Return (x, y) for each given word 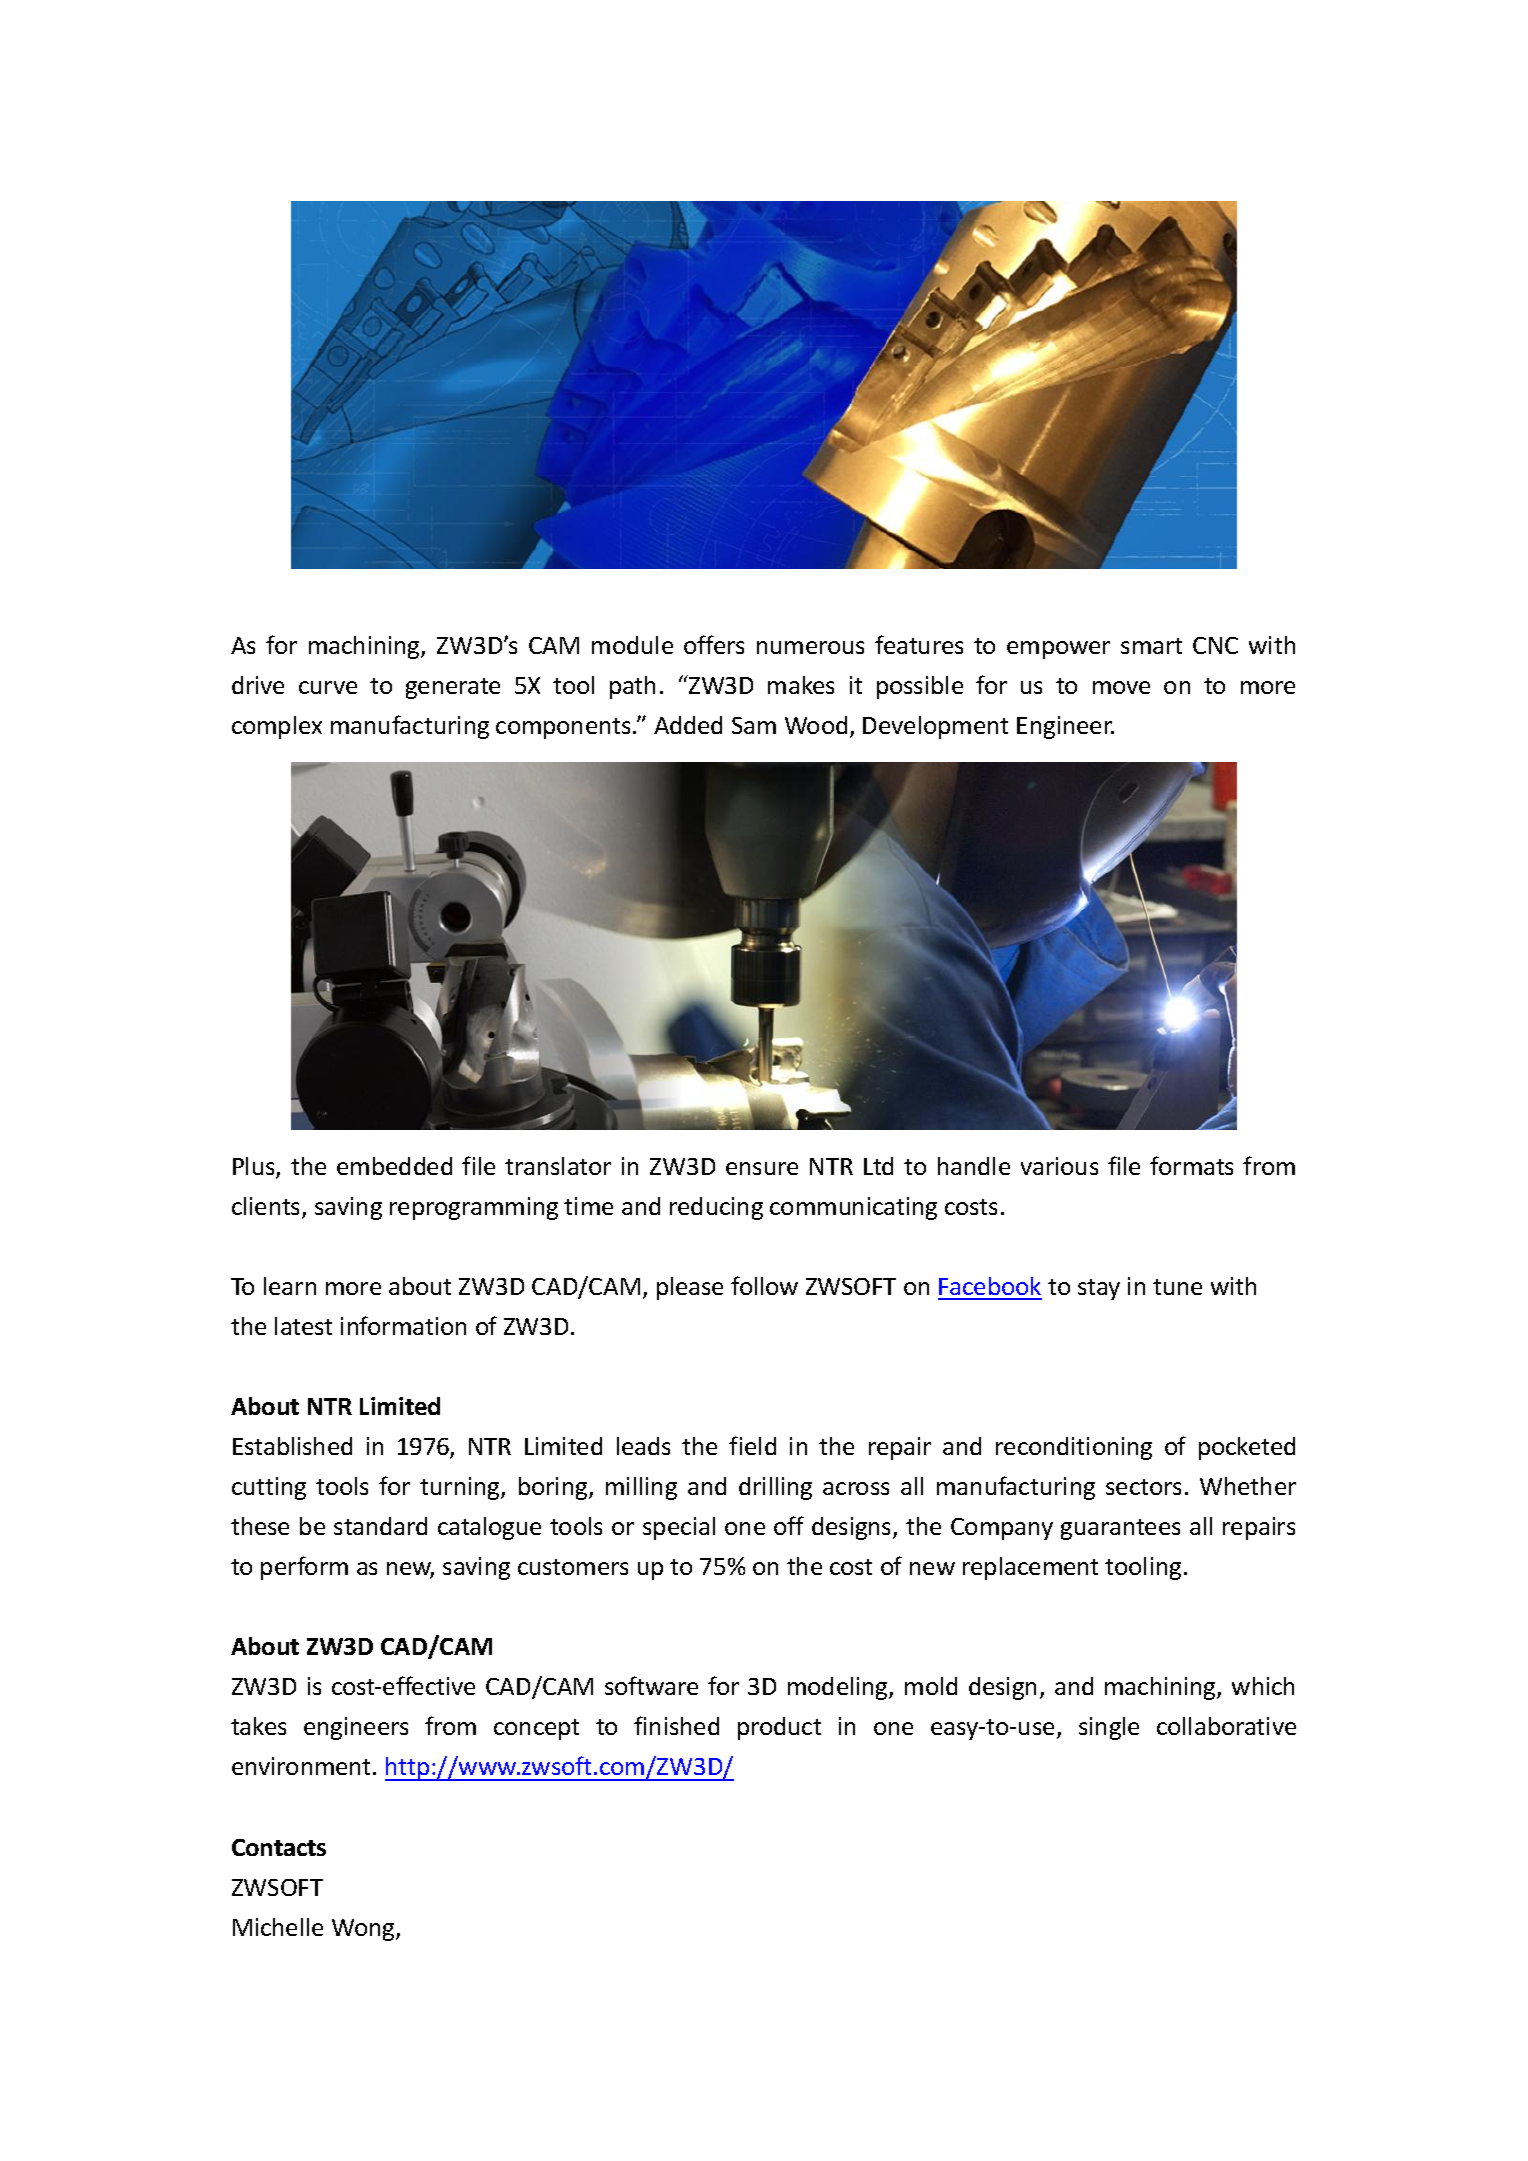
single (1109, 1728)
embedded (394, 1166)
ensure (762, 1168)
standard (380, 1526)
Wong (364, 1930)
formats (1191, 1165)
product (779, 1728)
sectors (1143, 1487)
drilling (775, 1488)
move (1121, 687)
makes (801, 685)
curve (328, 687)
